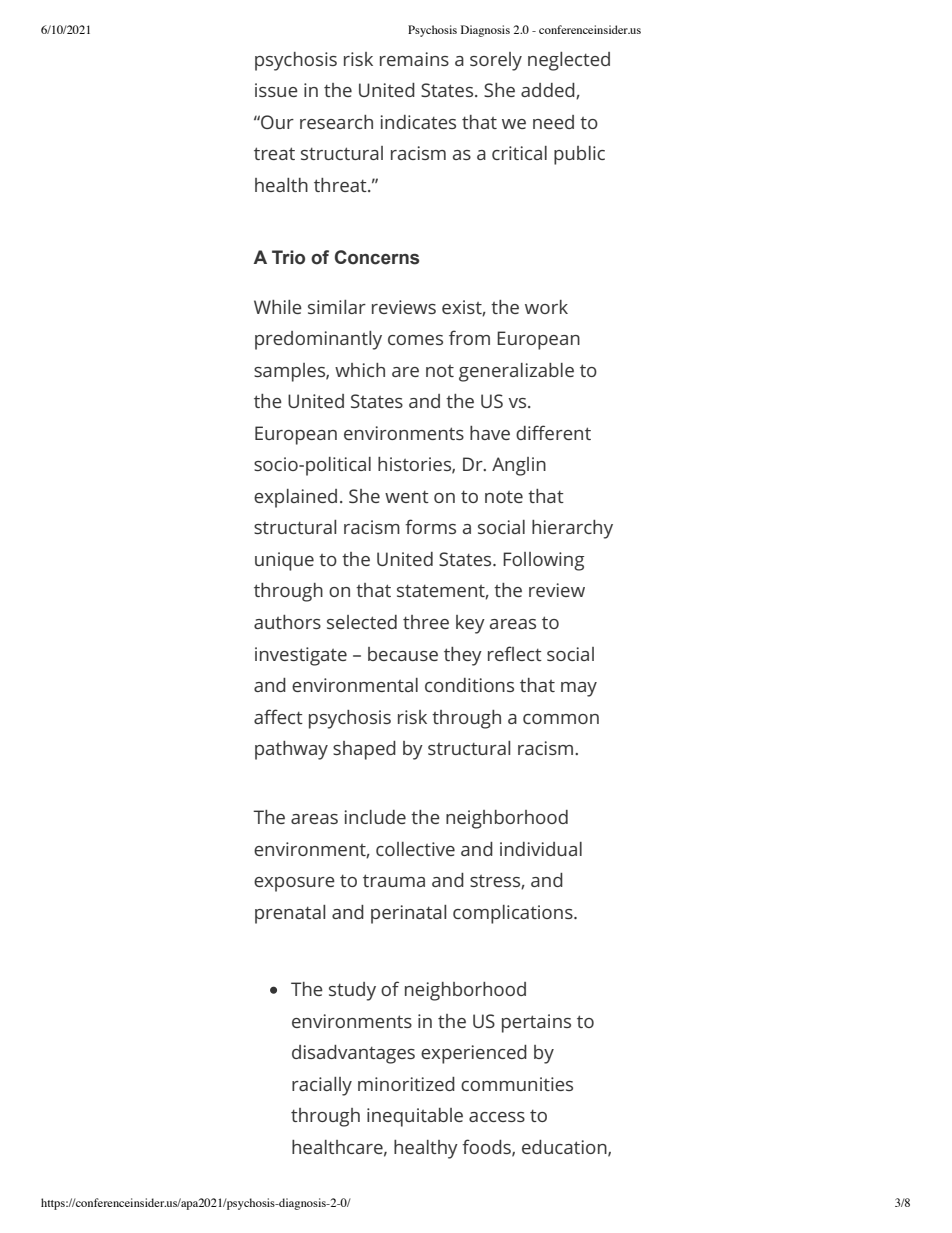 This page has width=952, height=1233. What do you see at coordinates (541, 849) in the page?
I see `individual` at bounding box center [541, 849].
